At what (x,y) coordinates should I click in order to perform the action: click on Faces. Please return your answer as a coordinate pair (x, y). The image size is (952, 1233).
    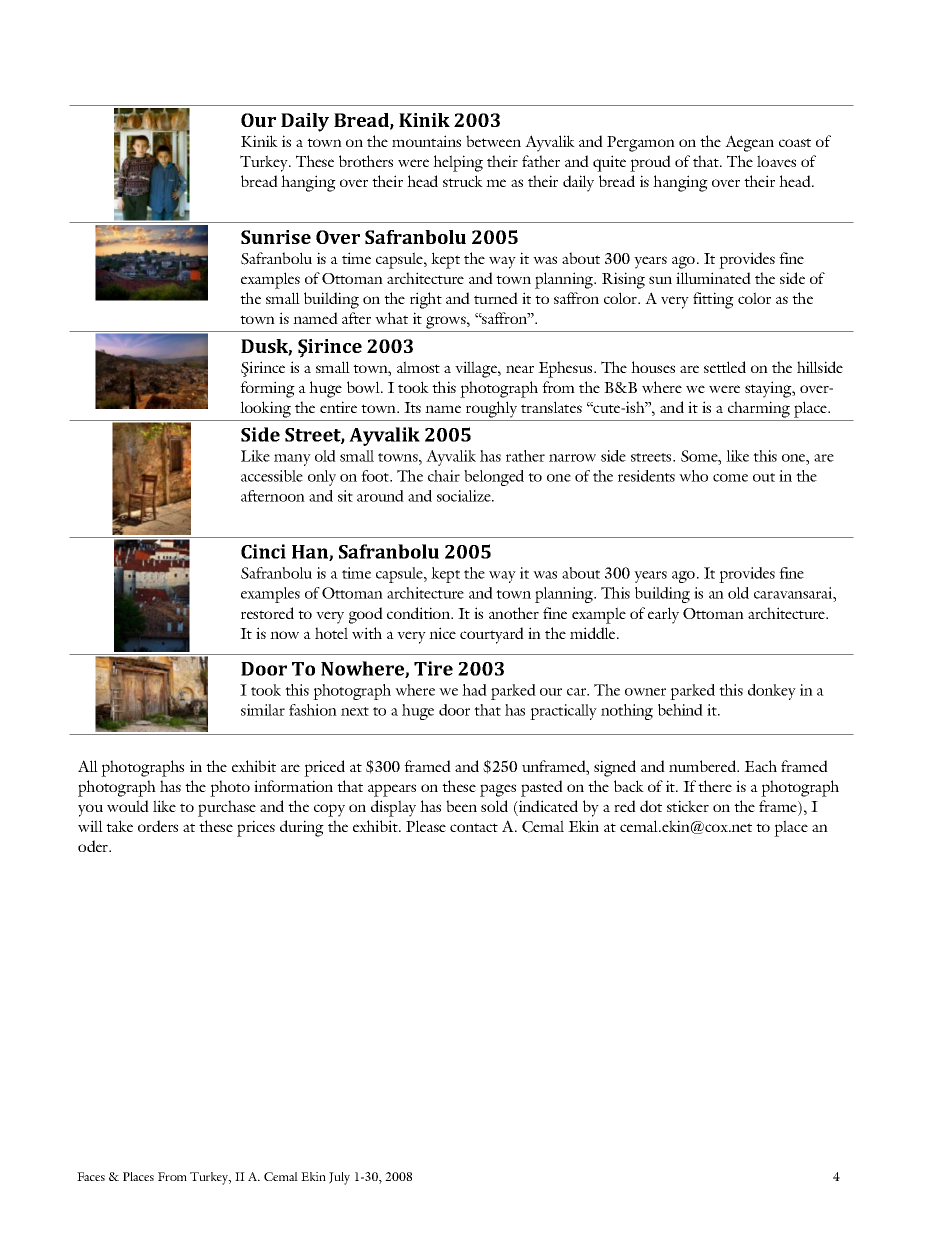
    Looking at the image, I should click on (91, 1176).
